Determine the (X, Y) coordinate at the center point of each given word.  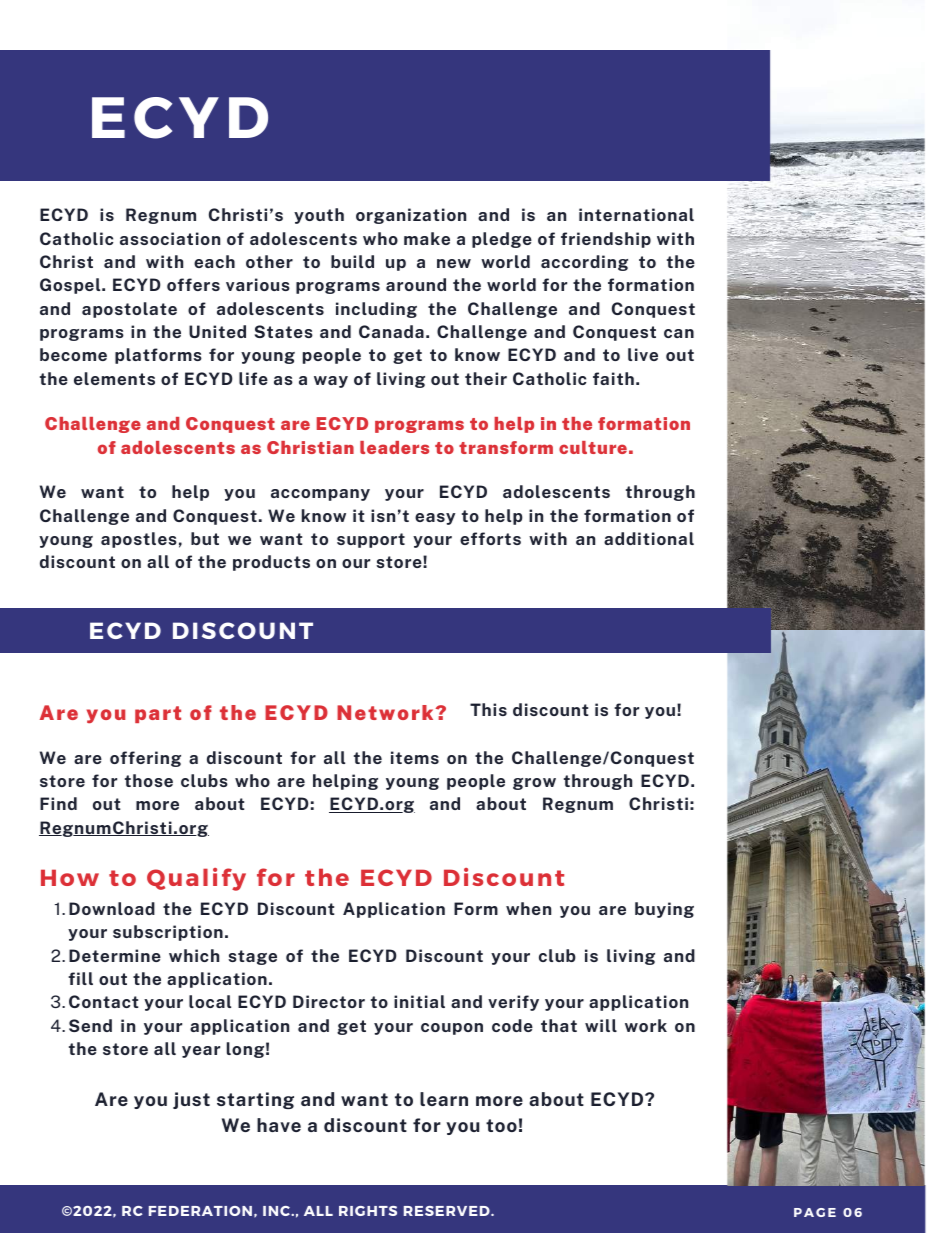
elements (114, 378)
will (601, 1025)
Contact (104, 1001)
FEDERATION (200, 1211)
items (415, 757)
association (170, 238)
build (352, 261)
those (149, 780)
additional (649, 538)
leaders (394, 447)
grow (534, 784)
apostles (139, 540)
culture (593, 447)
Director (329, 1001)
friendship (606, 240)
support (371, 540)
